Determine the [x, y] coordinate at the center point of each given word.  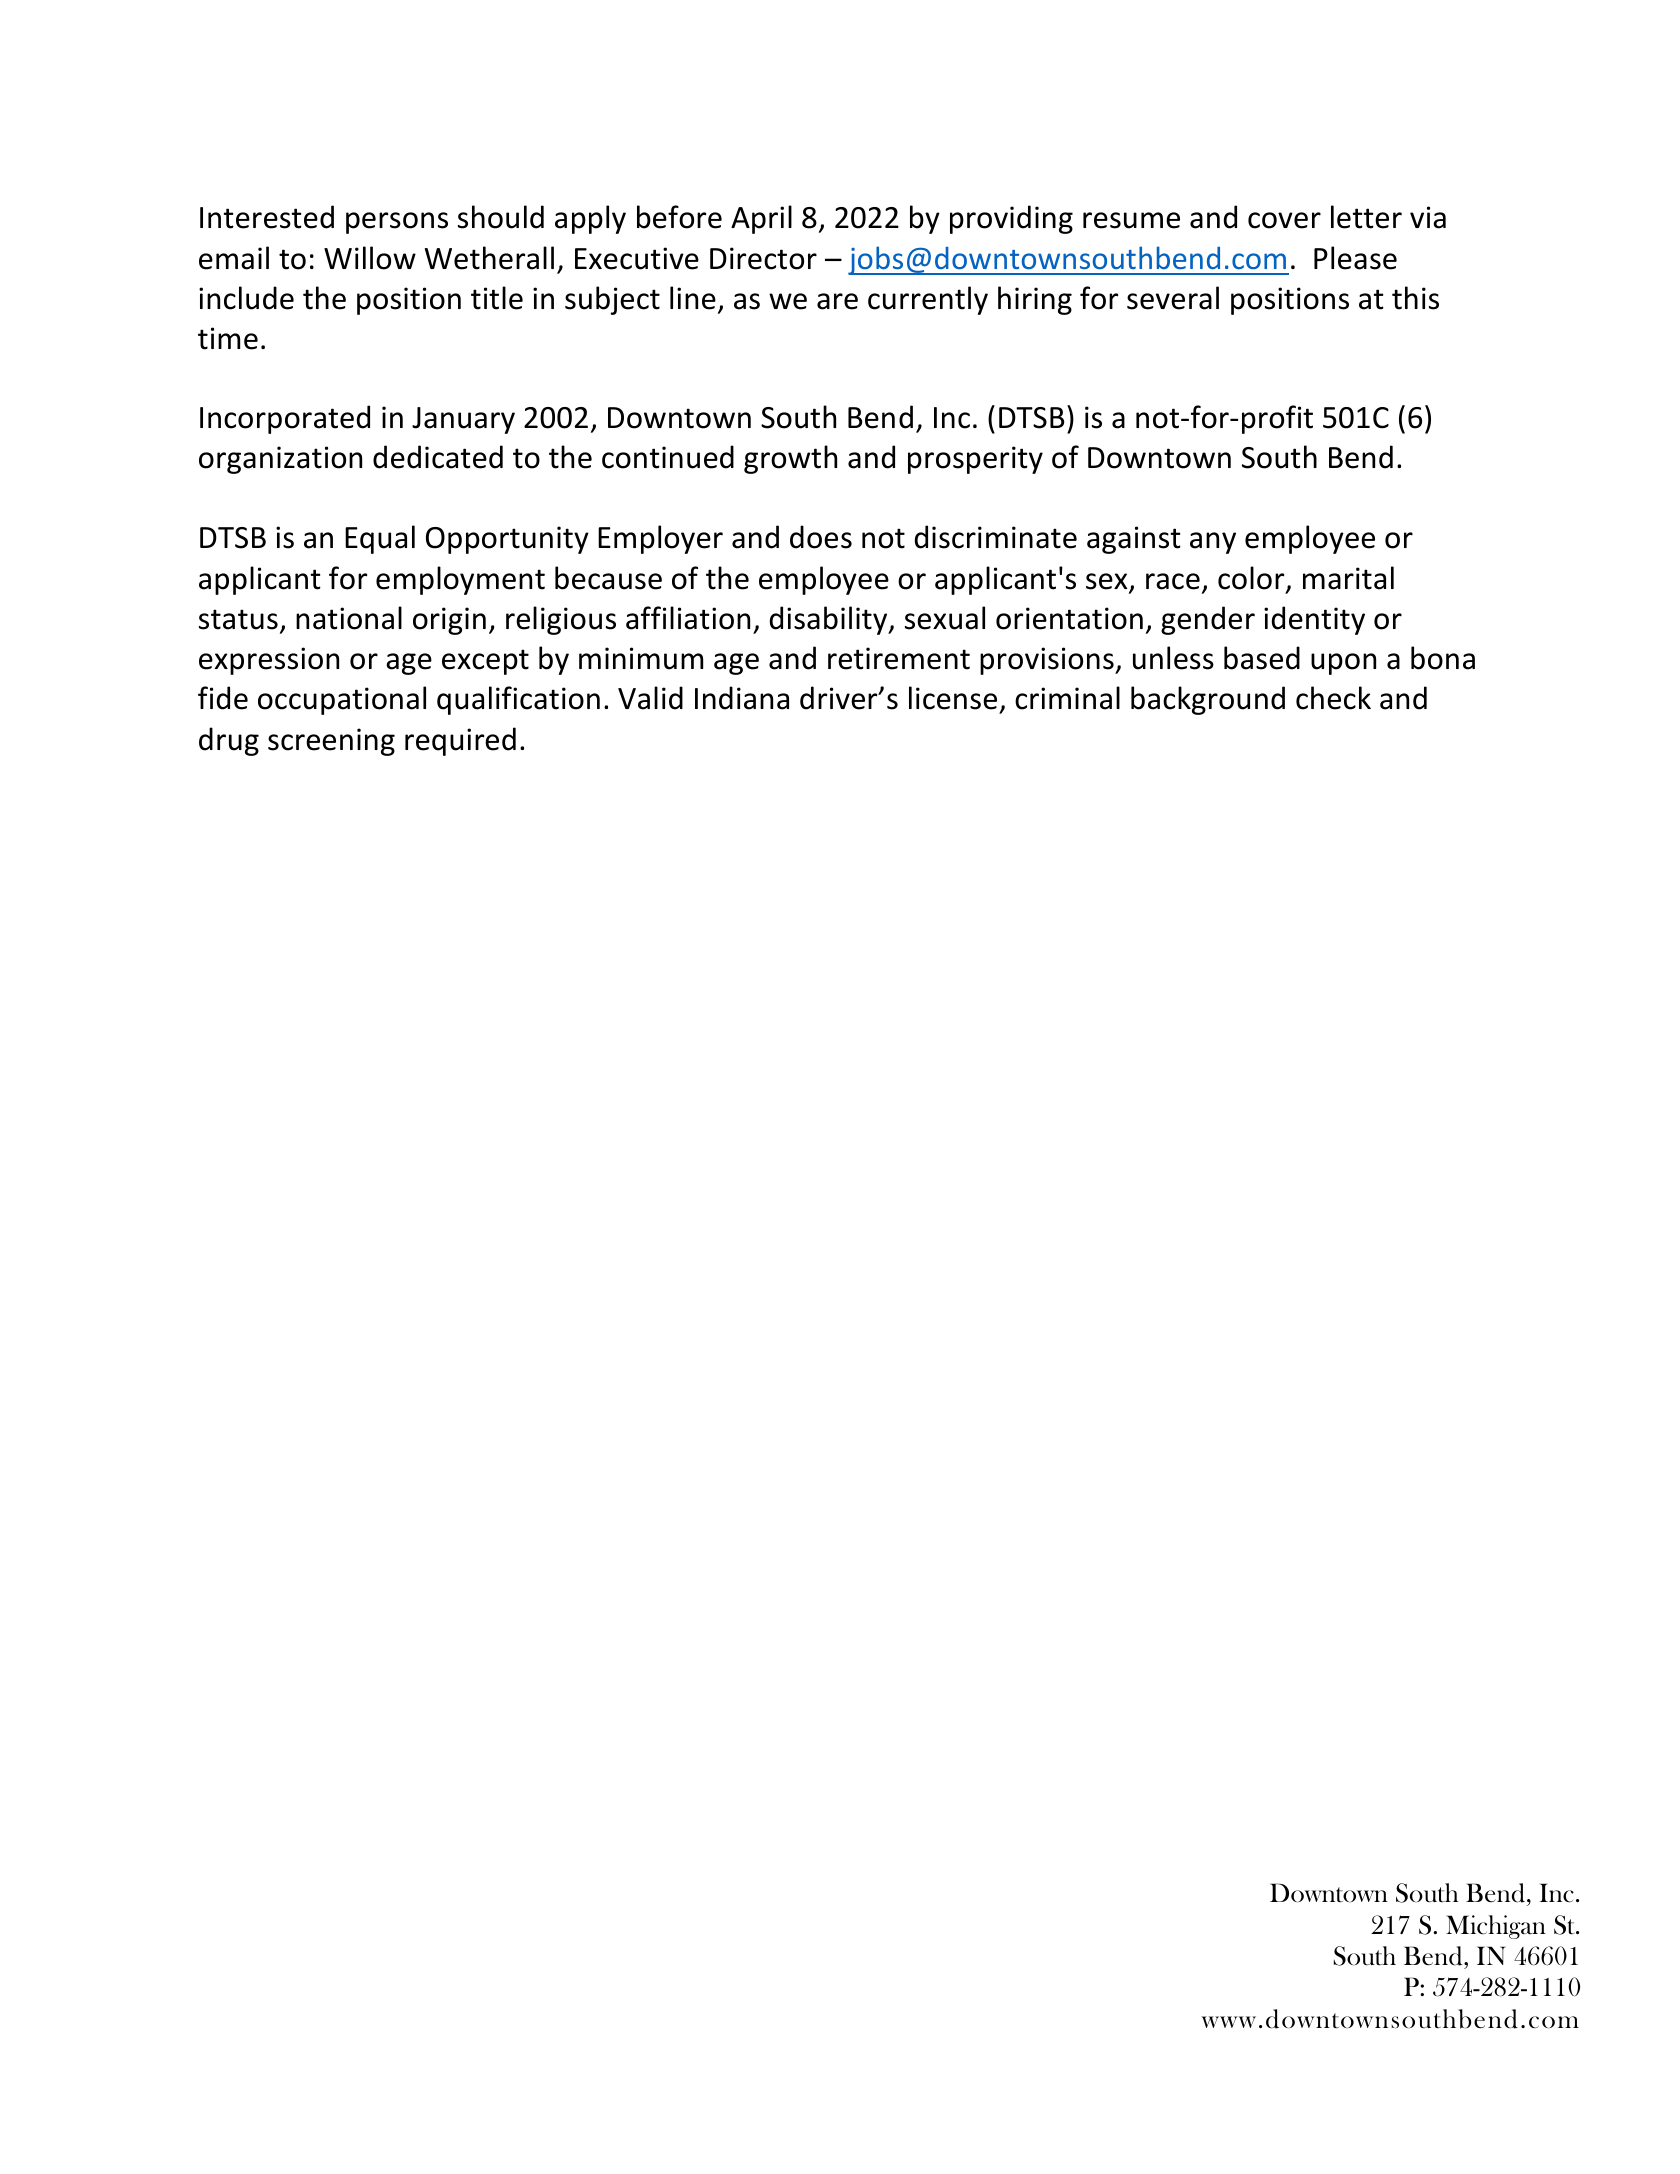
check [1333, 698]
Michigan [1496, 1927]
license [953, 698]
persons [397, 223]
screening [331, 742]
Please [1355, 258]
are [837, 301]
